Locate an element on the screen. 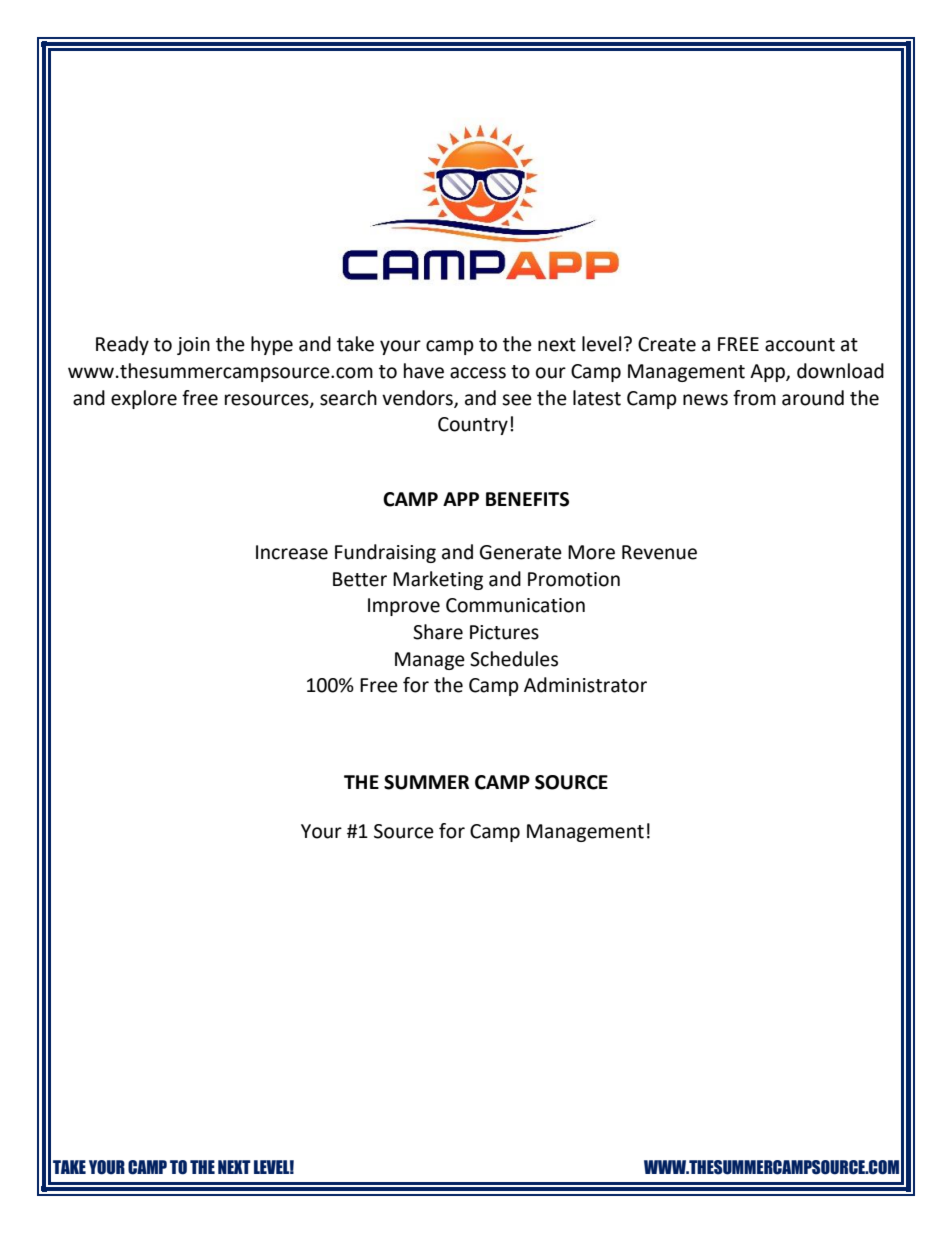  join is located at coordinates (193, 346).
